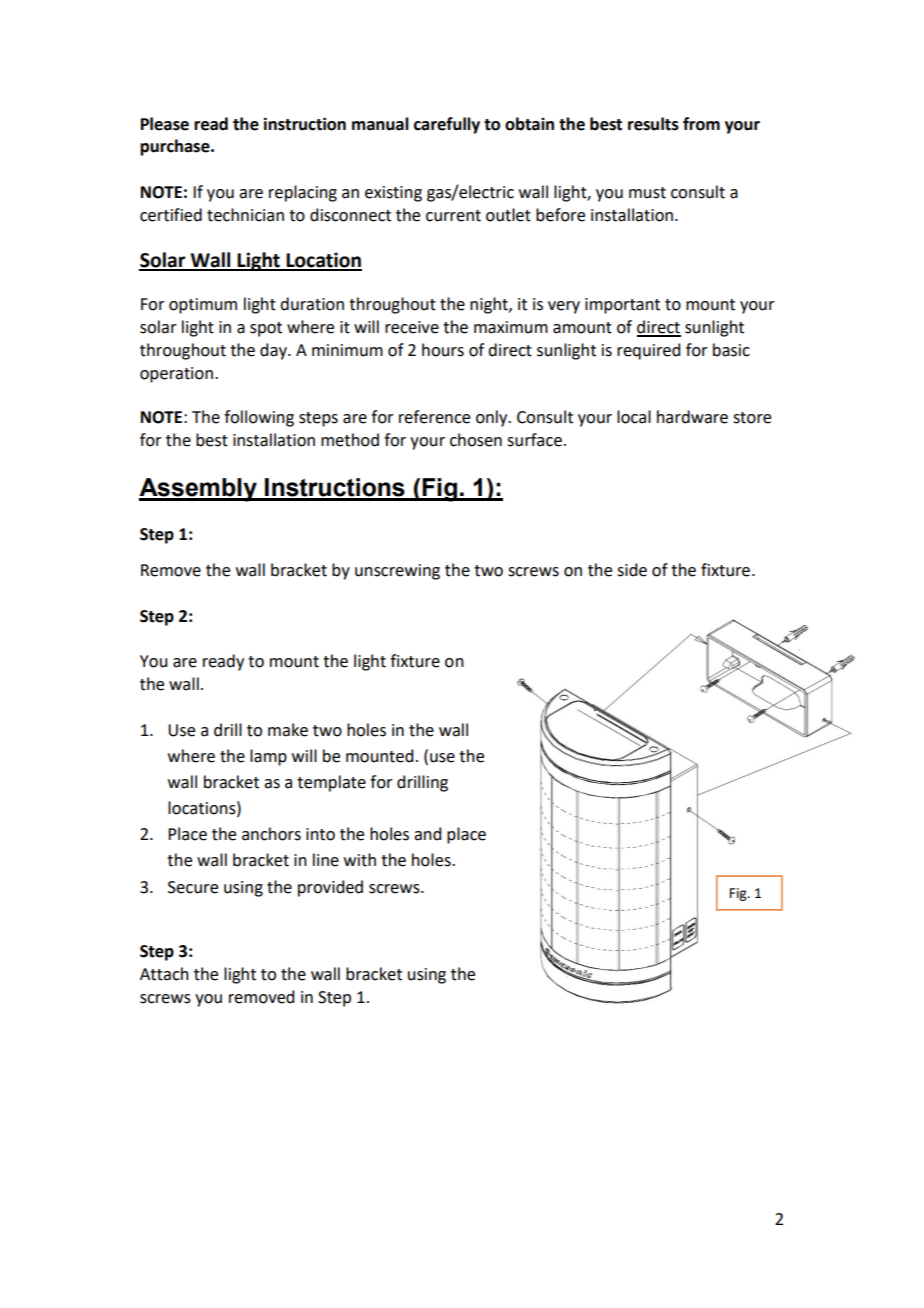 This screenshot has height=1308, width=924. What do you see at coordinates (268, 757) in the screenshot?
I see `lamp` at bounding box center [268, 757].
